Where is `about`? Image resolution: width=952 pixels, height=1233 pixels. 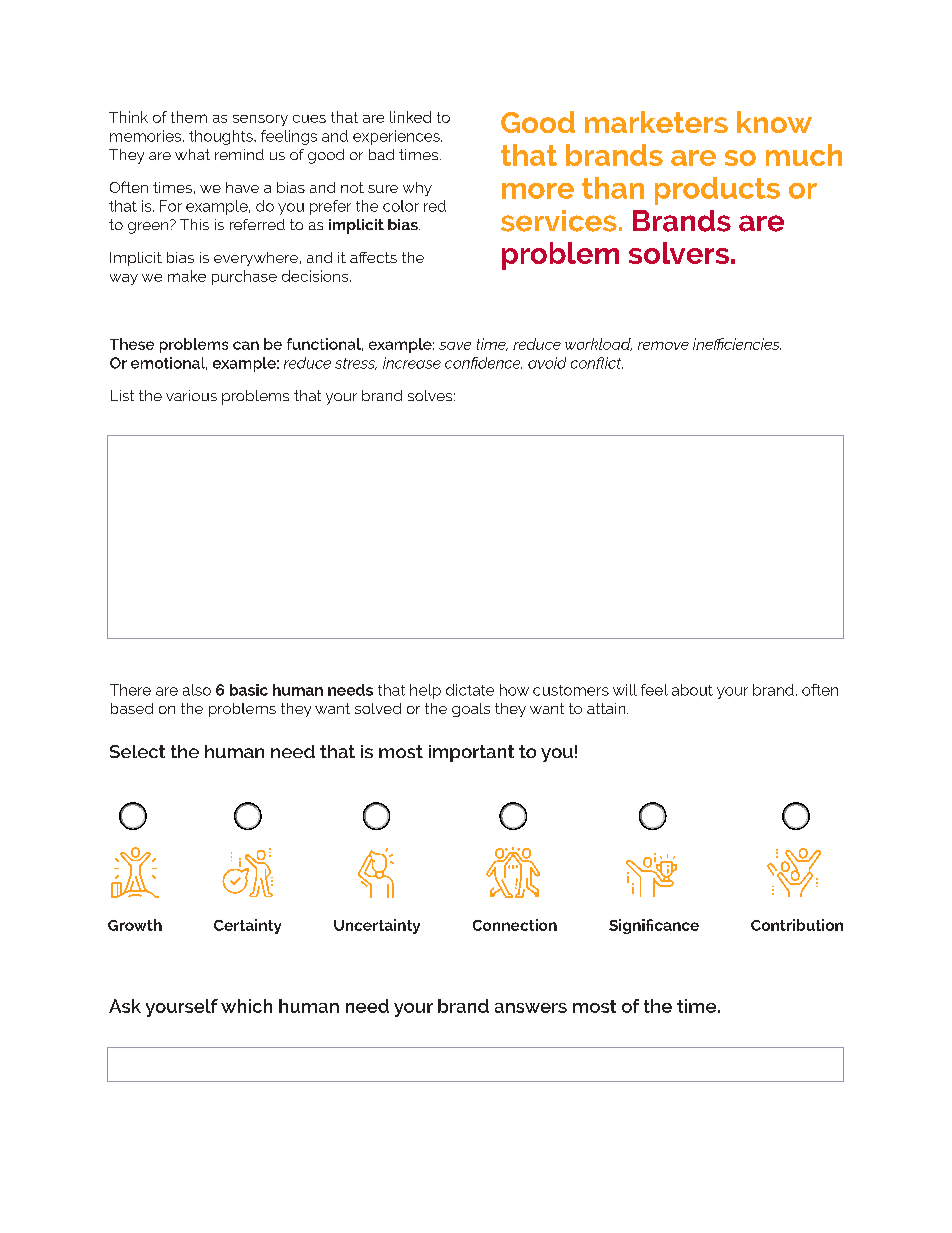 about is located at coordinates (692, 690).
